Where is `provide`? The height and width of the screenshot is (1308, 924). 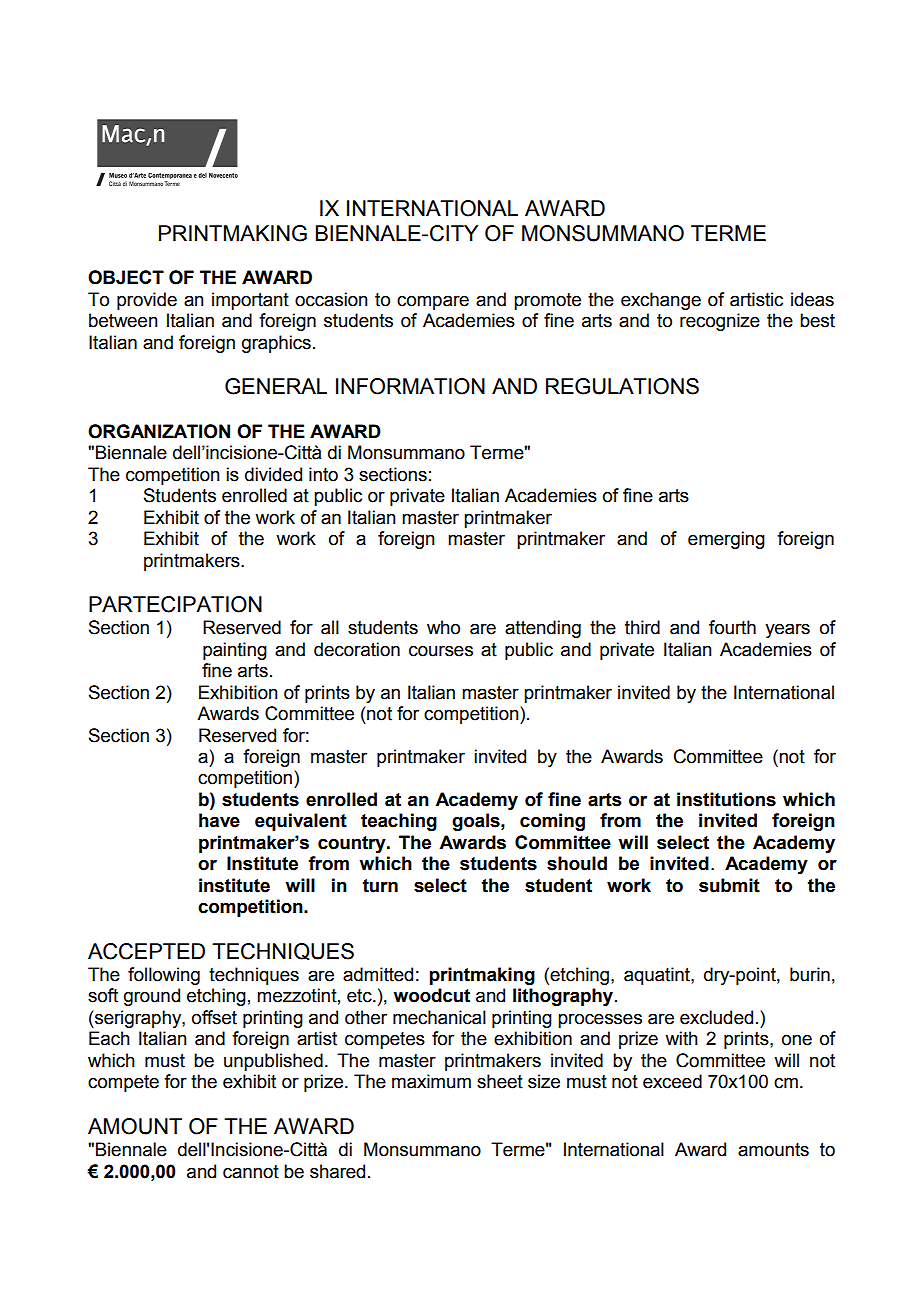
provide is located at coordinates (147, 301).
